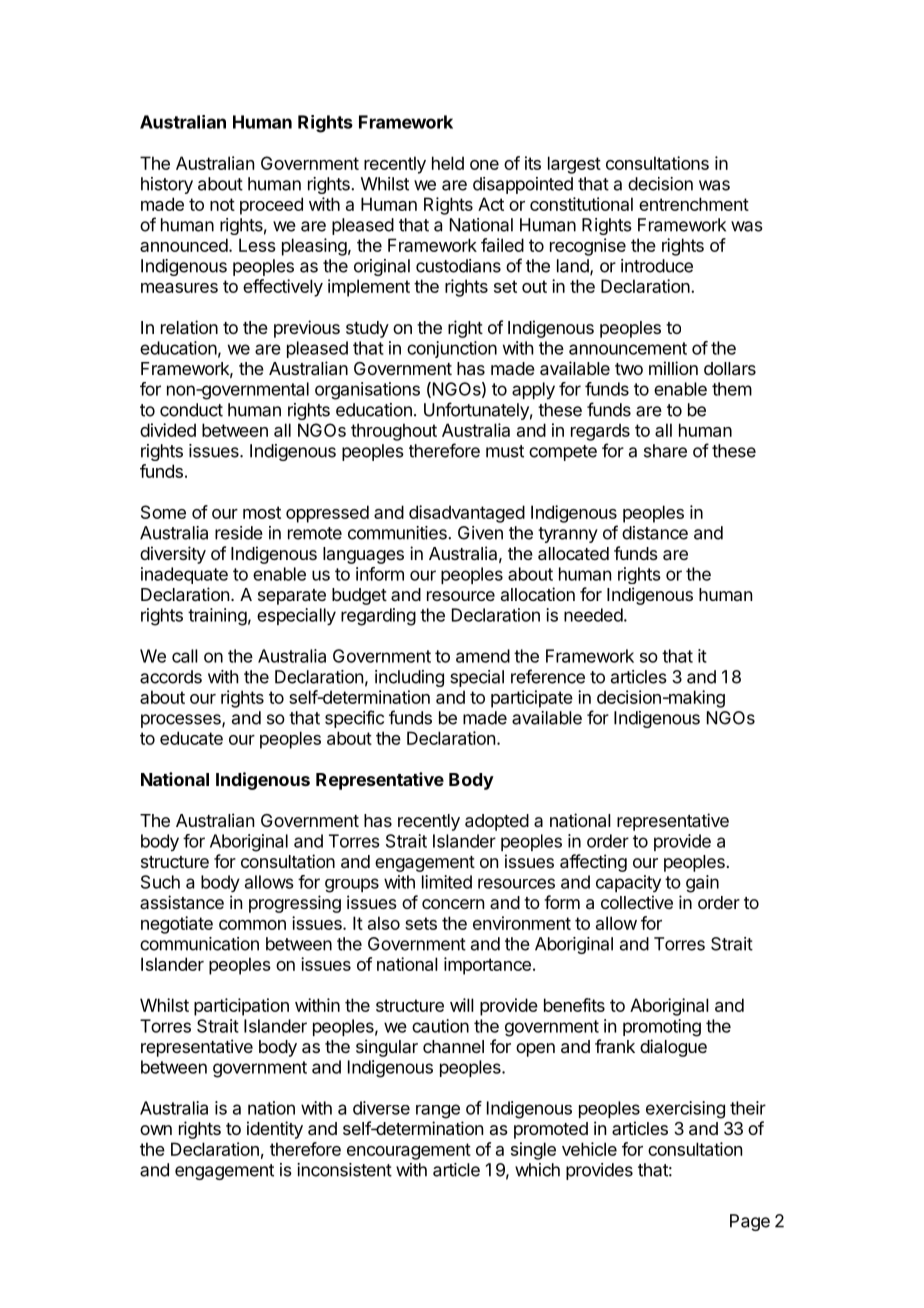 The height and width of the screenshot is (1308, 924). I want to click on including, so click(409, 678).
